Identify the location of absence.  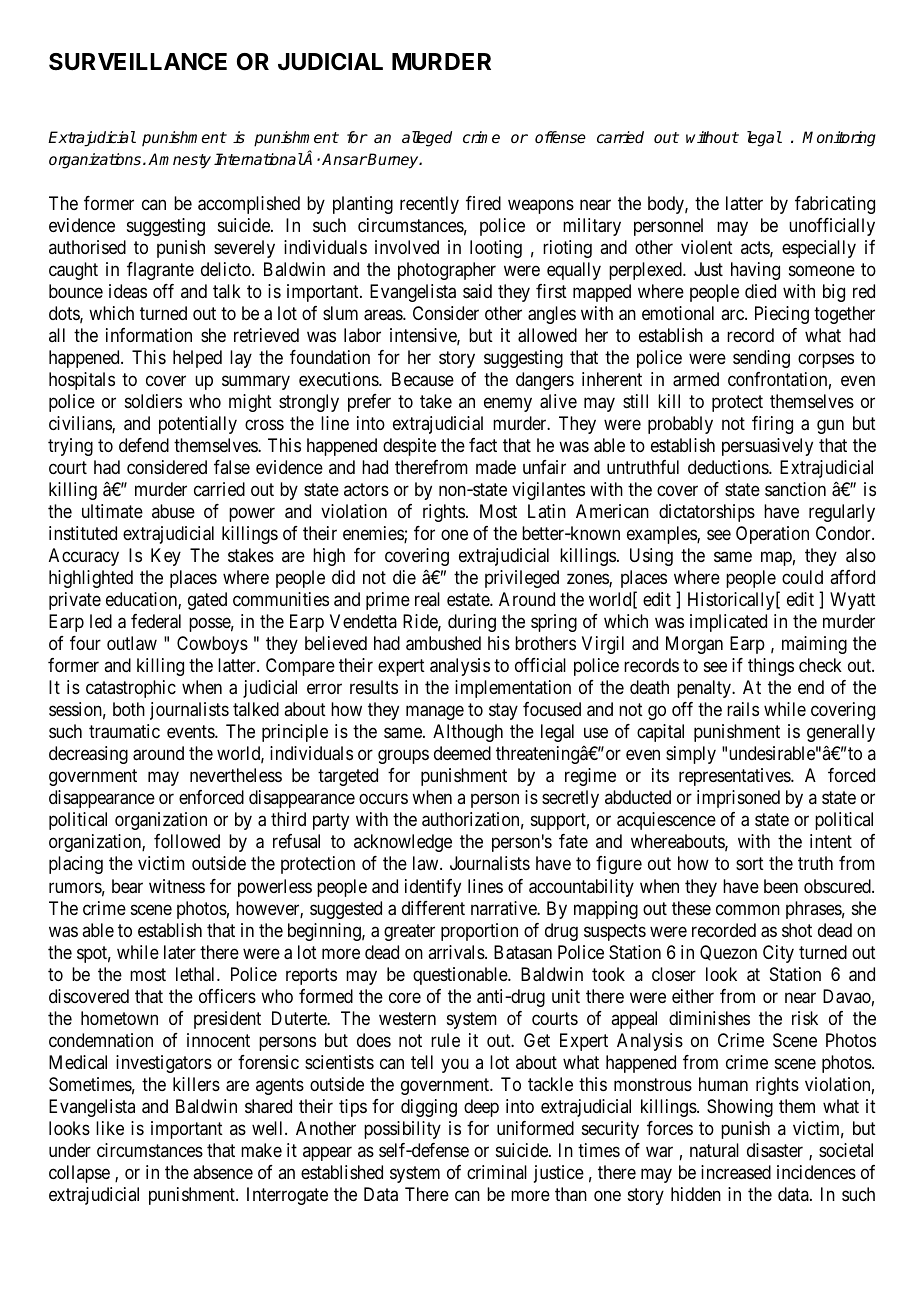
(223, 1172).
